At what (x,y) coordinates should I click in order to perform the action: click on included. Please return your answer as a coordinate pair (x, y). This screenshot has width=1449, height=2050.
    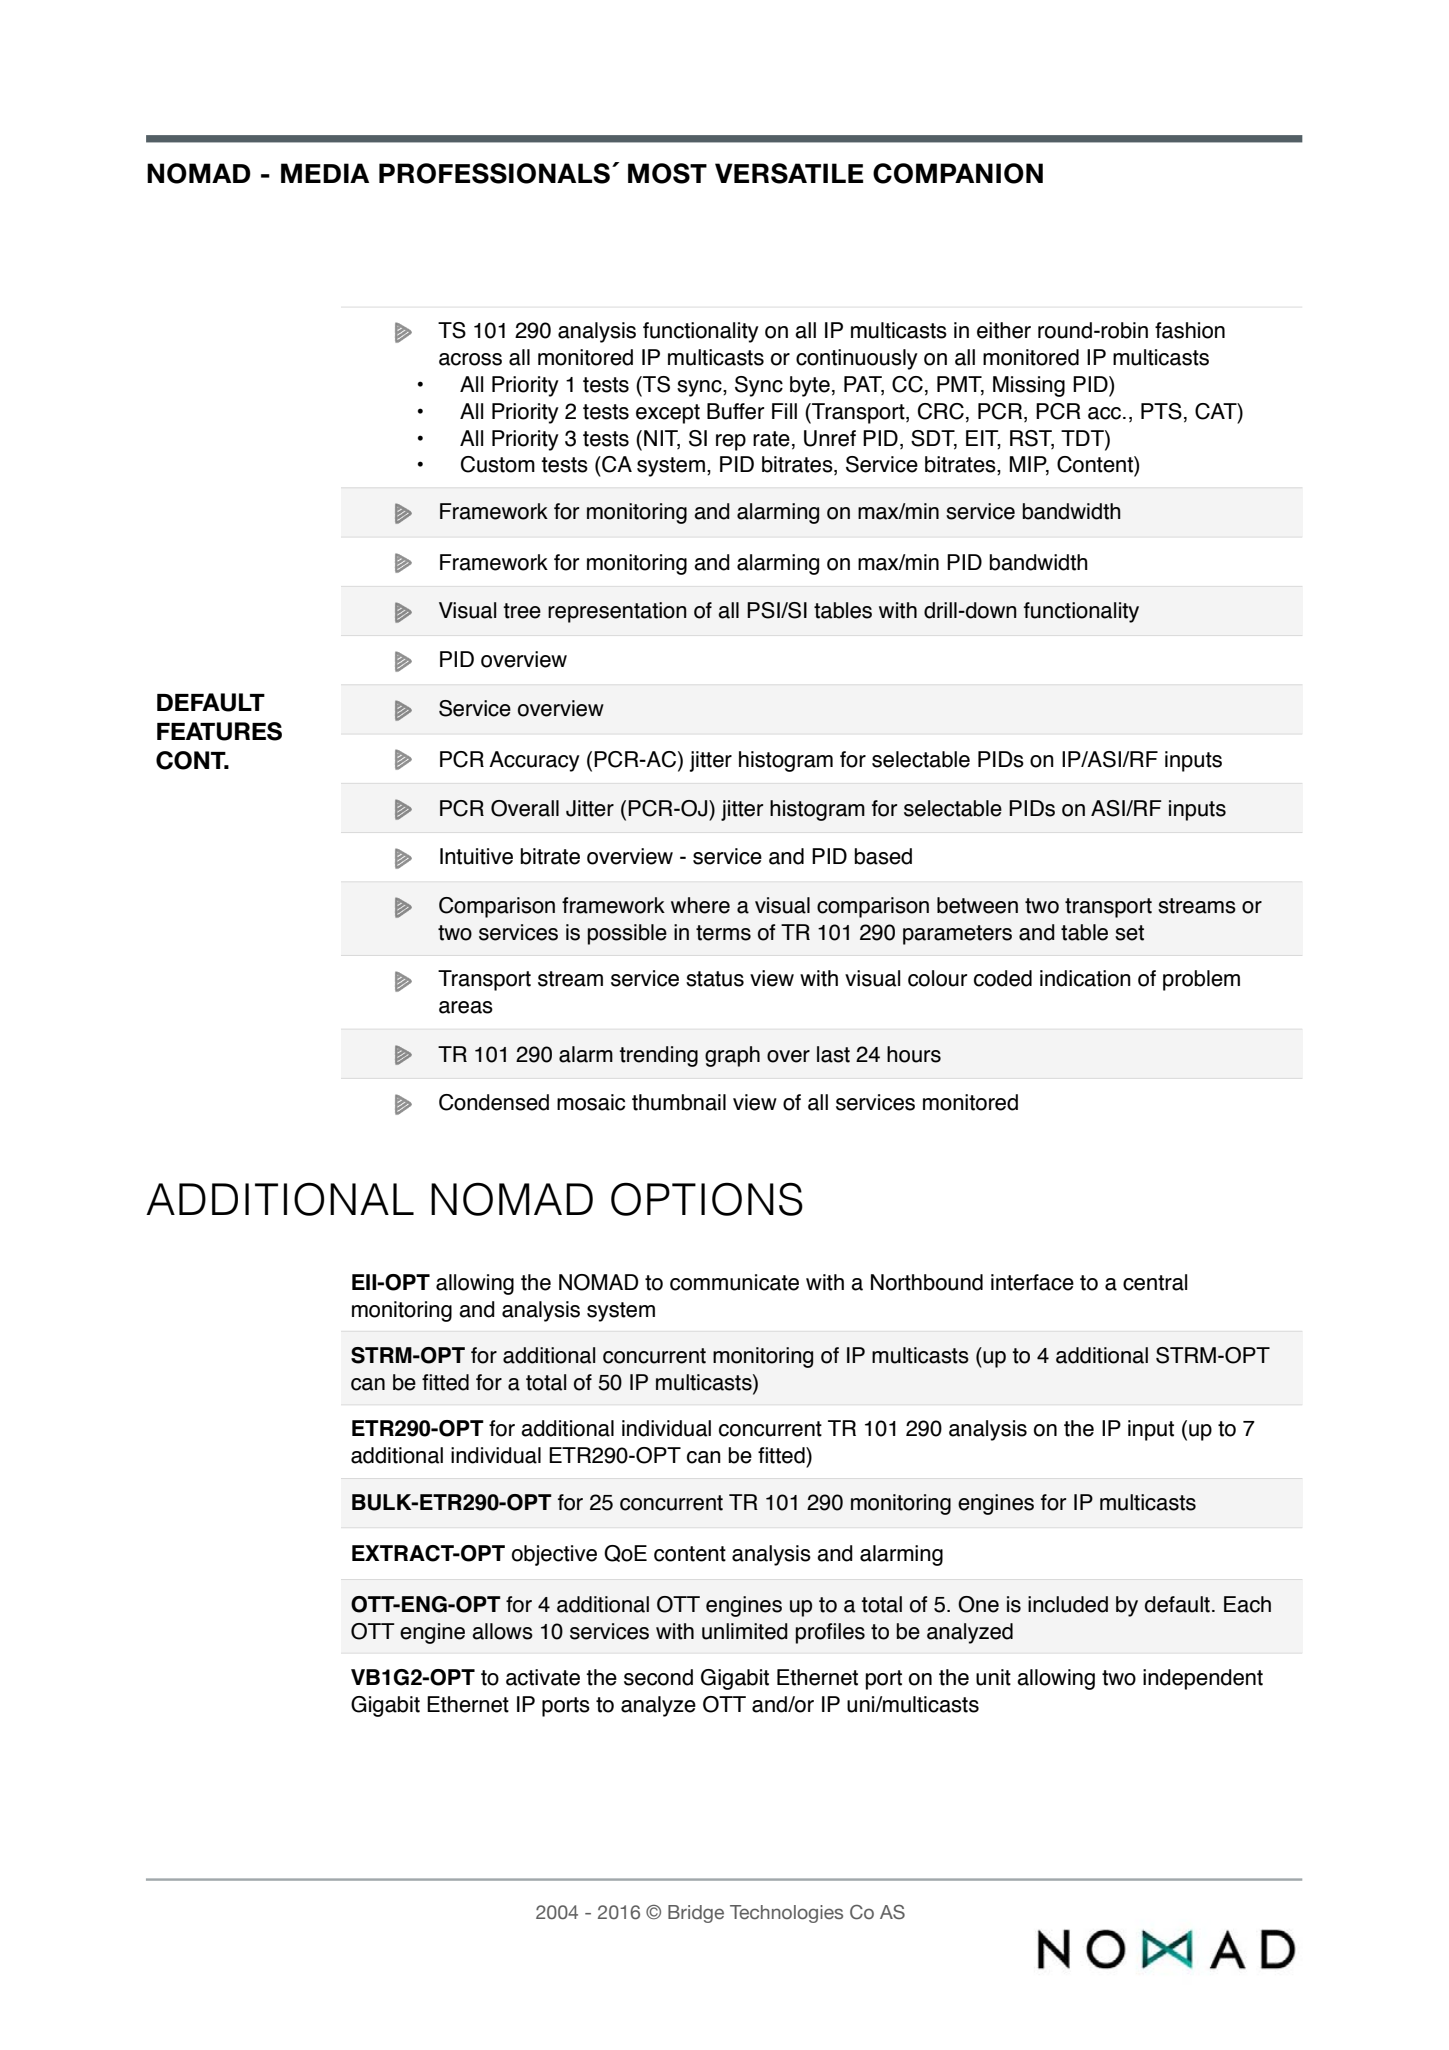
    Looking at the image, I should click on (1068, 1604).
